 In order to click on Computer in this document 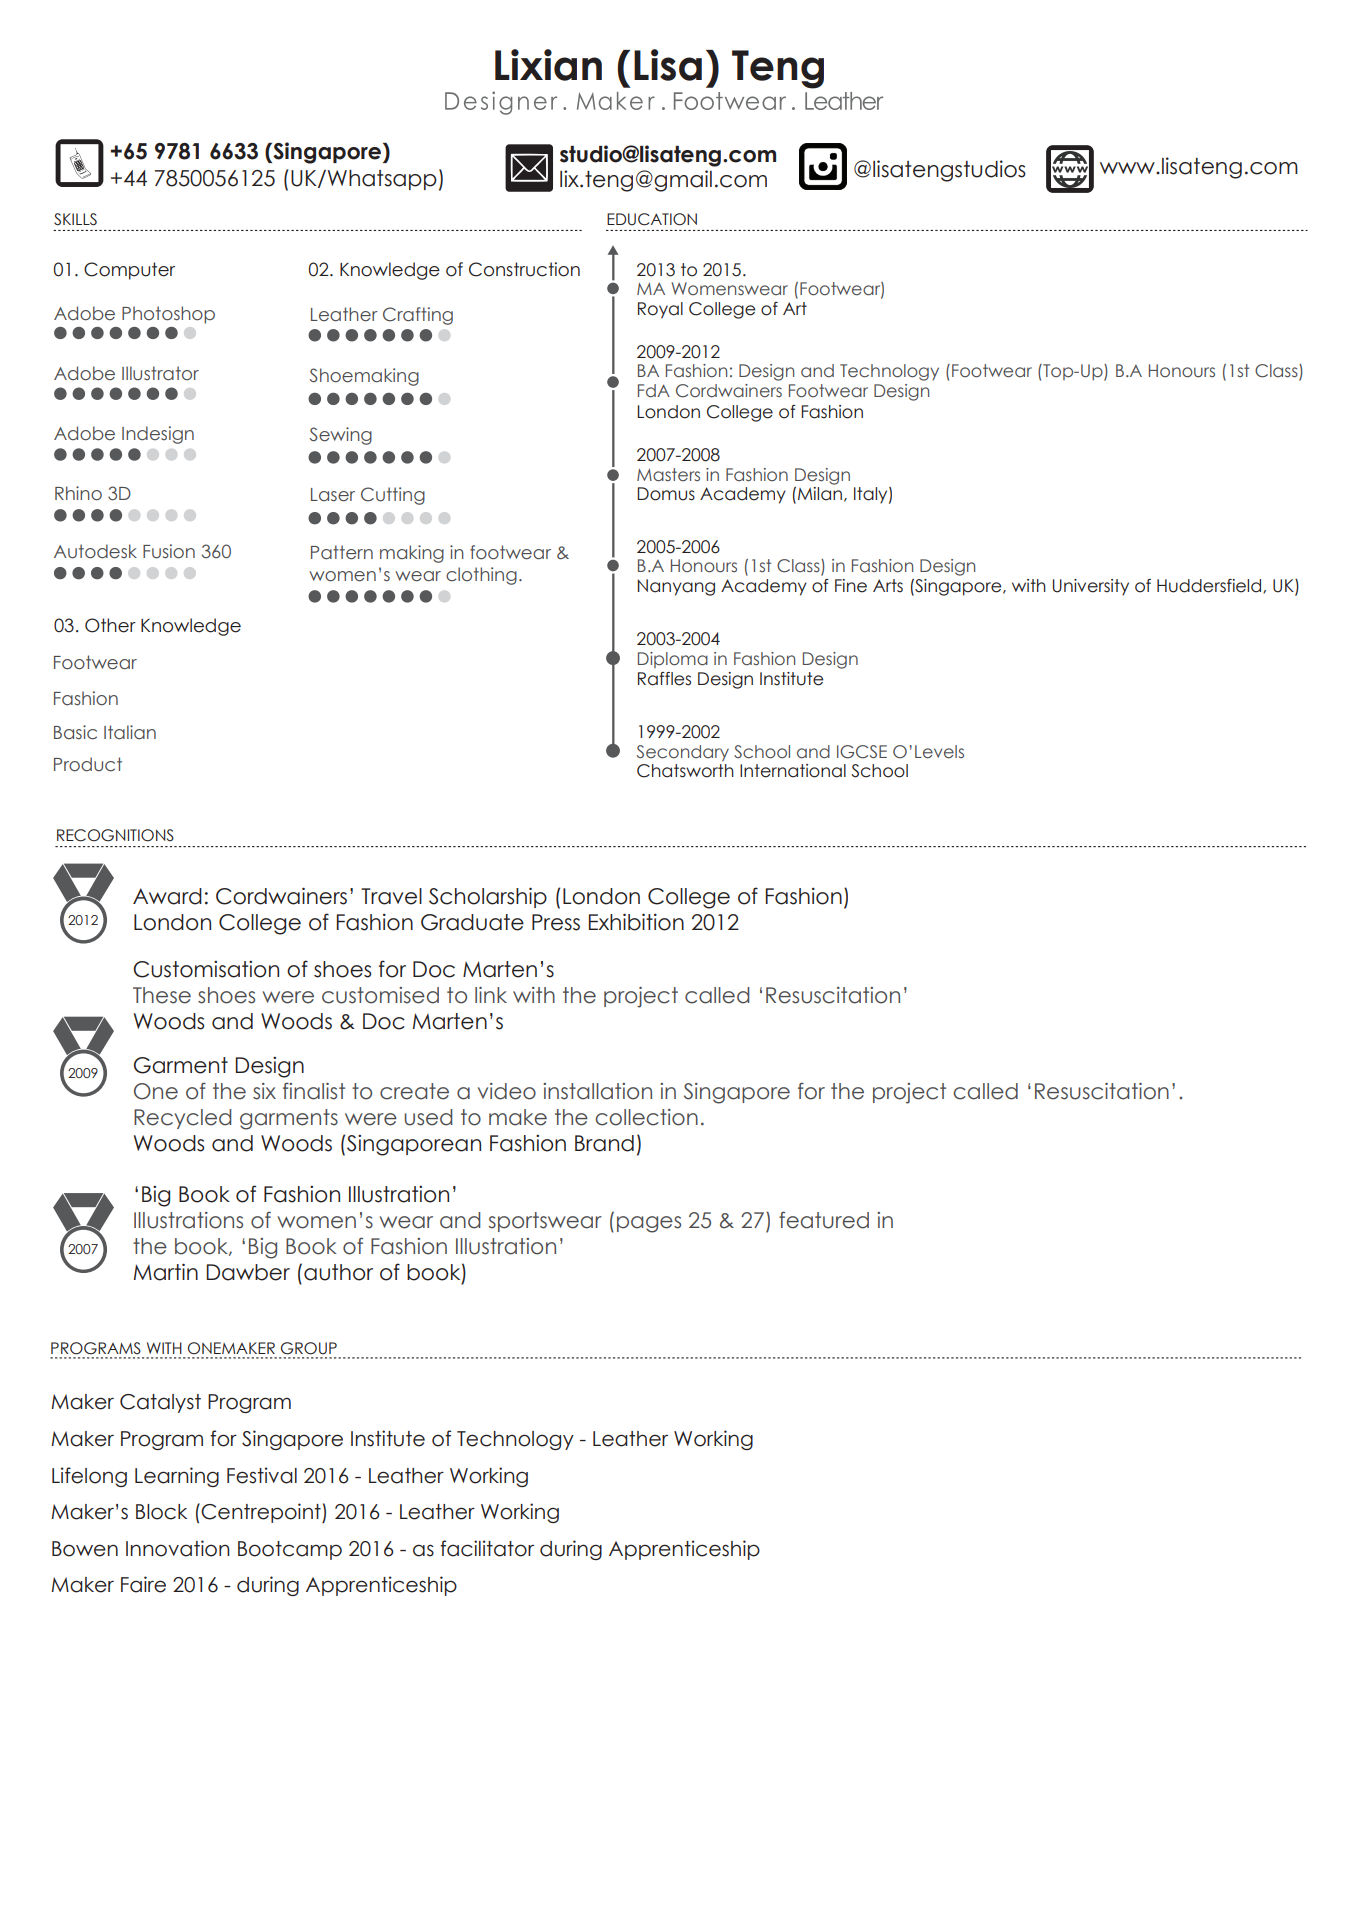, I will do `click(129, 271)`.
